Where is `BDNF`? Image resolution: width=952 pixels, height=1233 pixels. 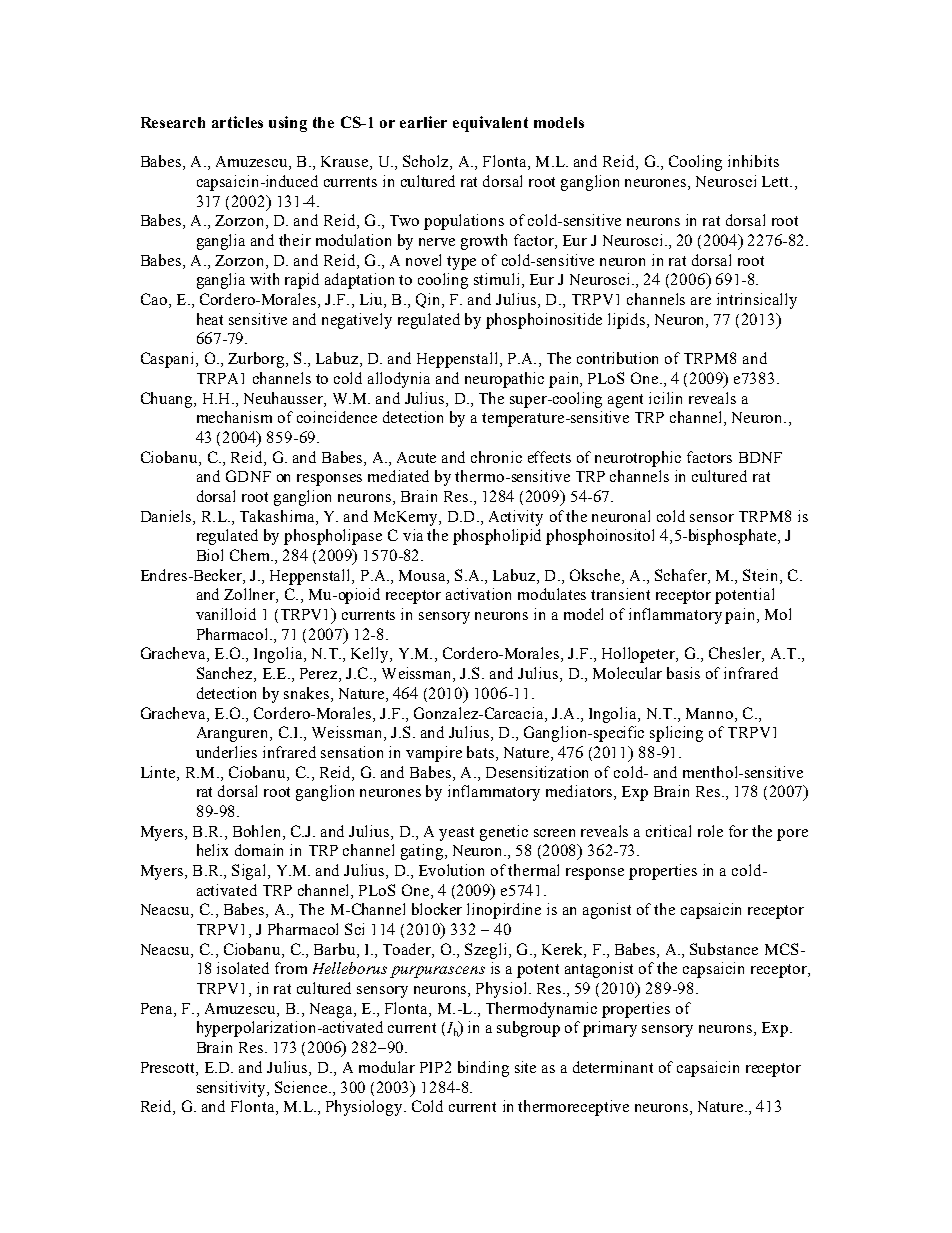
BDNF is located at coordinates (760, 457).
